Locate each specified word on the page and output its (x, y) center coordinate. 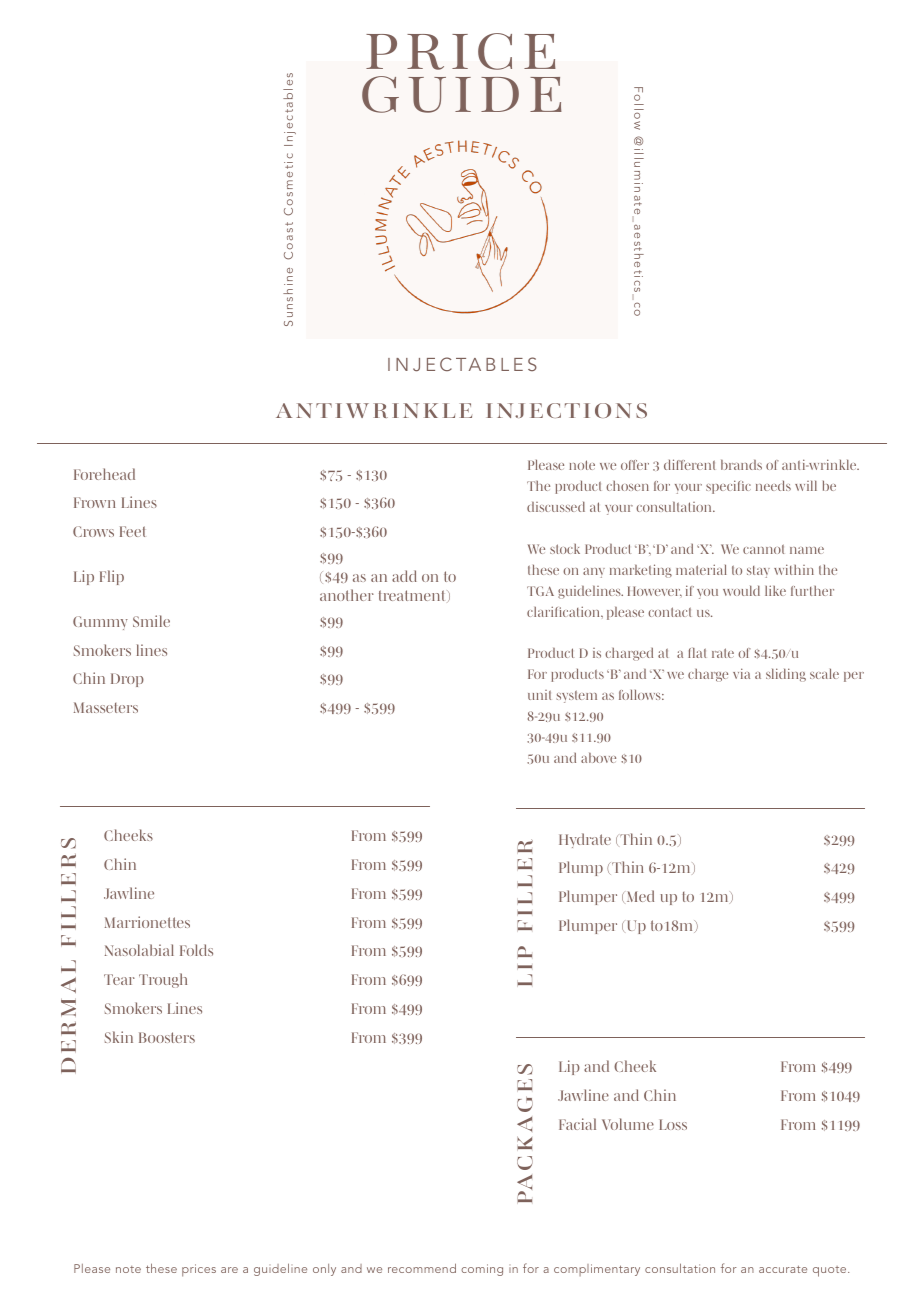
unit (539, 695)
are (229, 1270)
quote (831, 1271)
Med (640, 896)
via (741, 673)
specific (728, 487)
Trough (163, 980)
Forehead (104, 474)
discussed (556, 506)
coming (482, 1270)
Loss (673, 1124)
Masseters (106, 707)
